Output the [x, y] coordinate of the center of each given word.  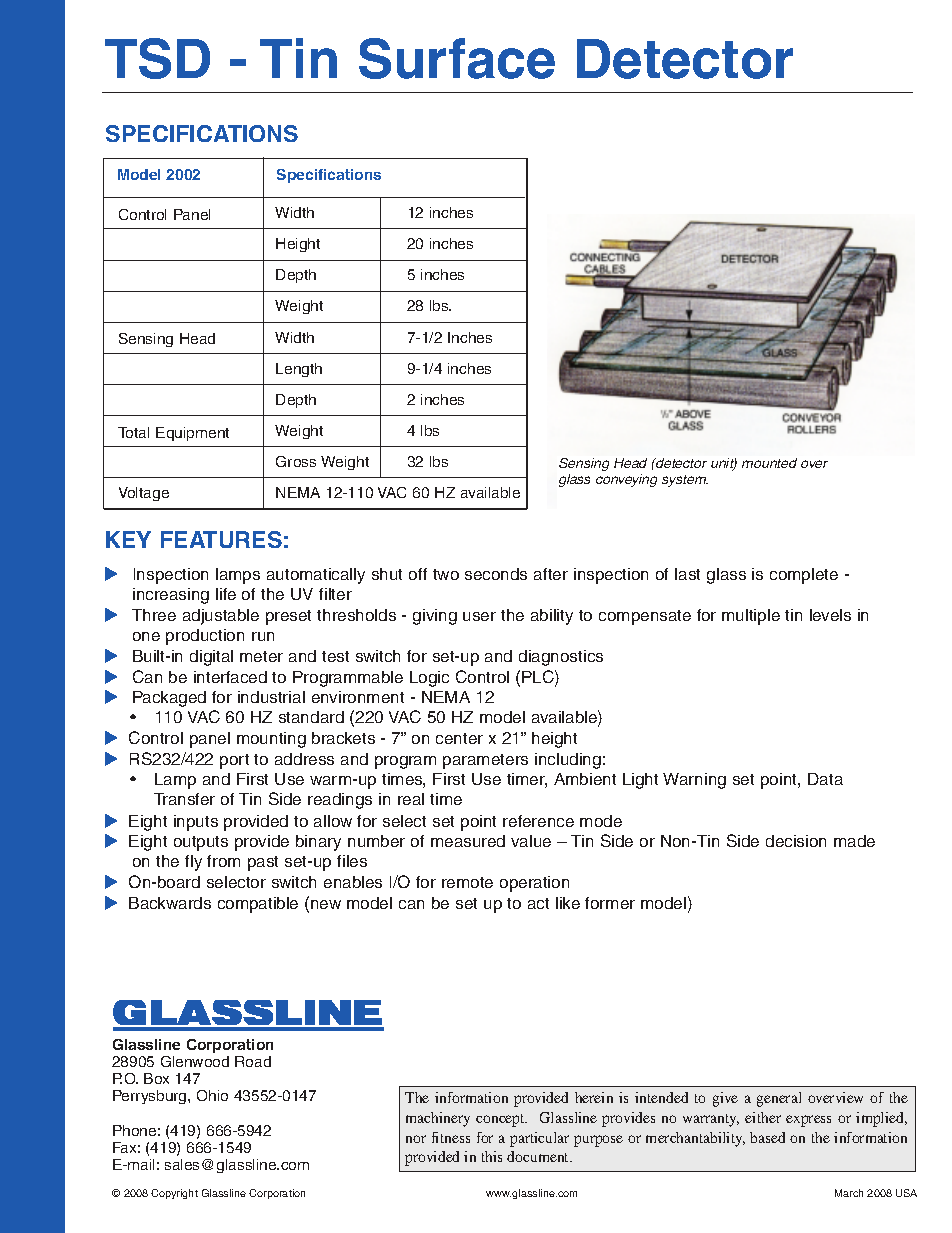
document [539, 1156]
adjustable [221, 617]
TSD [157, 58]
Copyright [174, 1194]
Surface [457, 58]
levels [830, 615]
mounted [769, 463]
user [479, 616]
